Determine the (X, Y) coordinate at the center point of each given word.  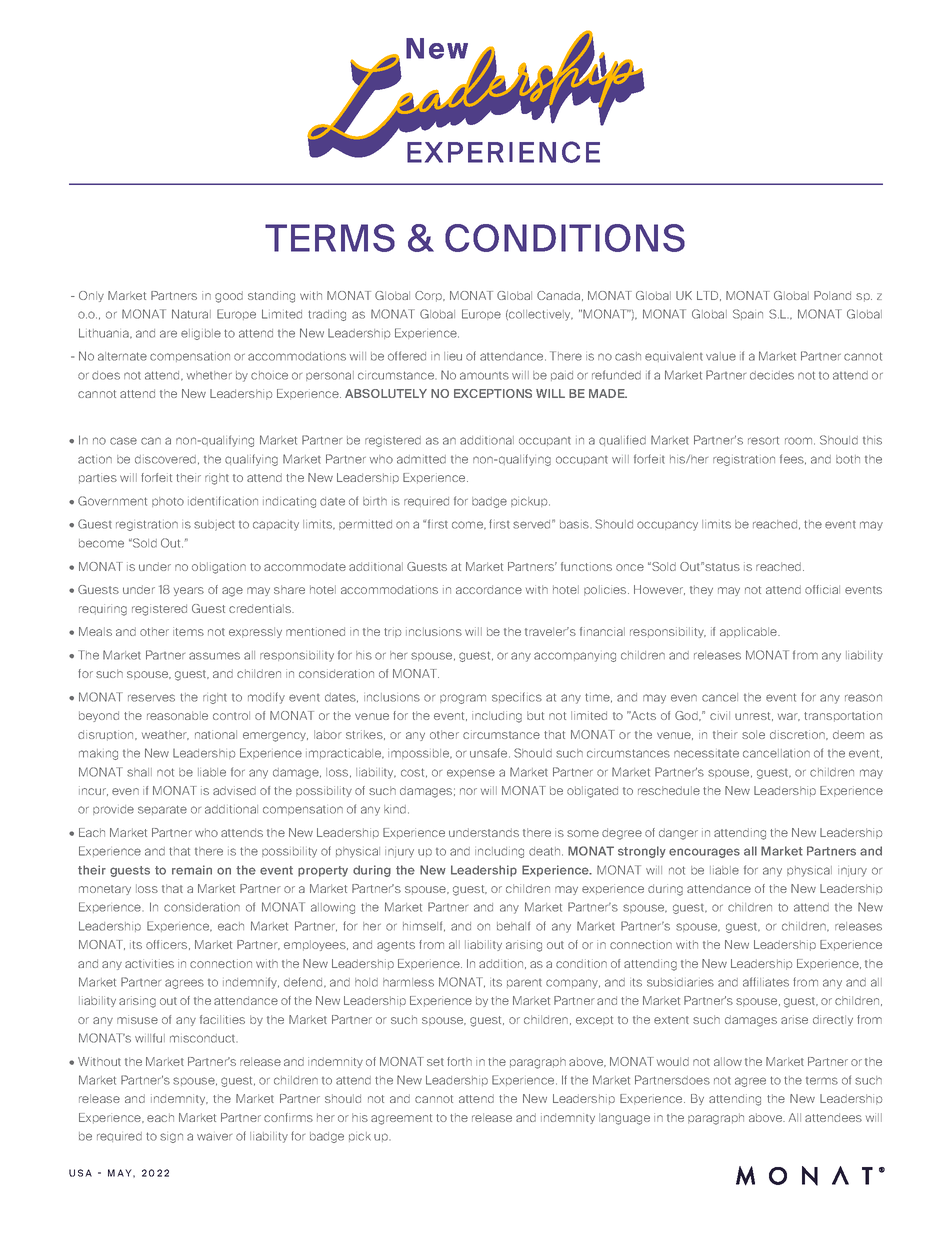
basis (575, 524)
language (624, 1119)
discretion (798, 735)
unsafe (490, 753)
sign (171, 1138)
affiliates (766, 982)
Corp (429, 296)
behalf (513, 926)
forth (459, 1061)
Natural (191, 314)
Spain (748, 314)
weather (165, 735)
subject (214, 525)
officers (168, 945)
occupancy (667, 526)
